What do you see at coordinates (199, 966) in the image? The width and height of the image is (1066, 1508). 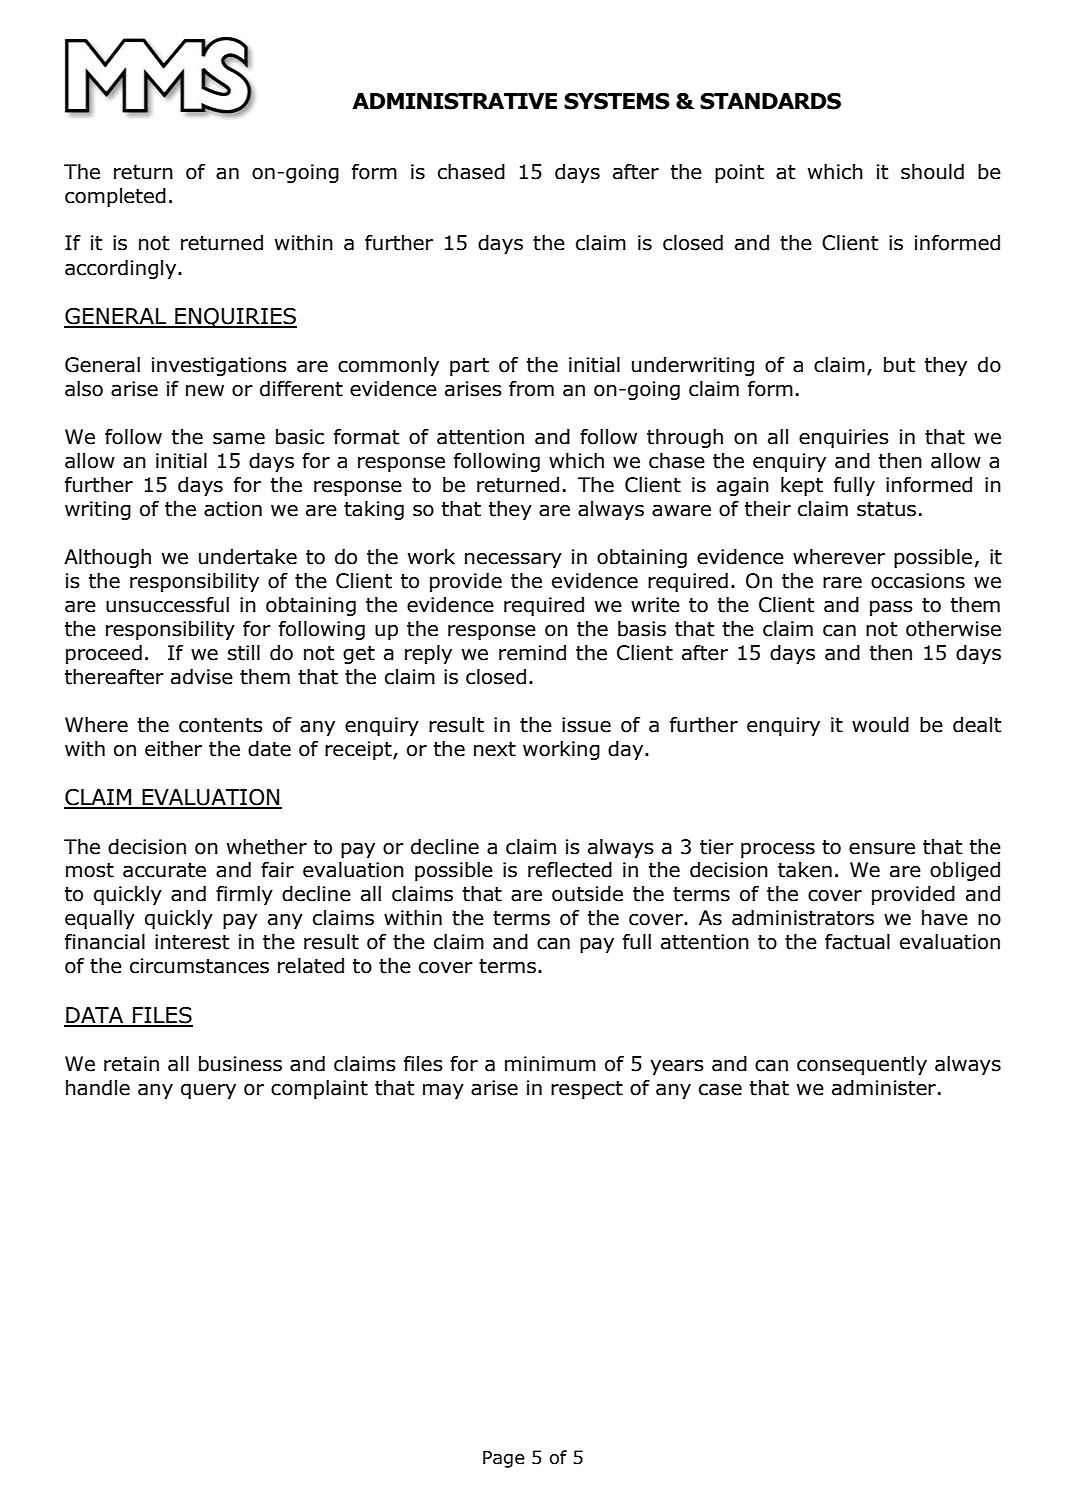 I see `circumstances` at bounding box center [199, 966].
